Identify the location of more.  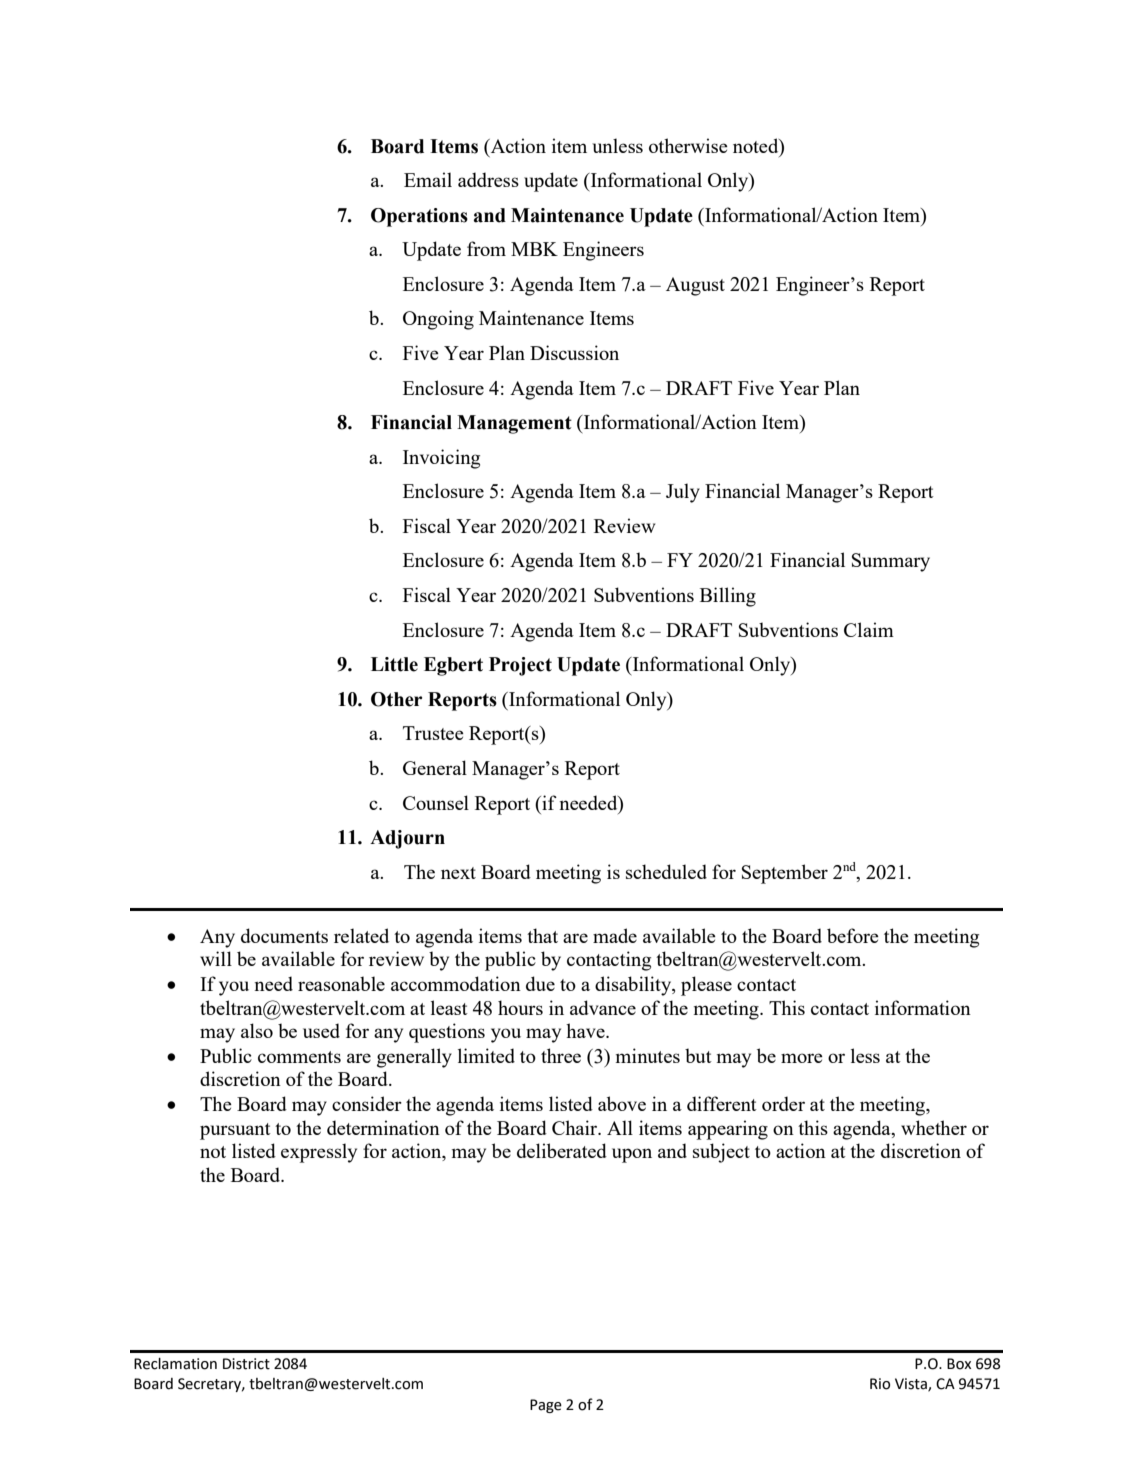
(802, 1058).
